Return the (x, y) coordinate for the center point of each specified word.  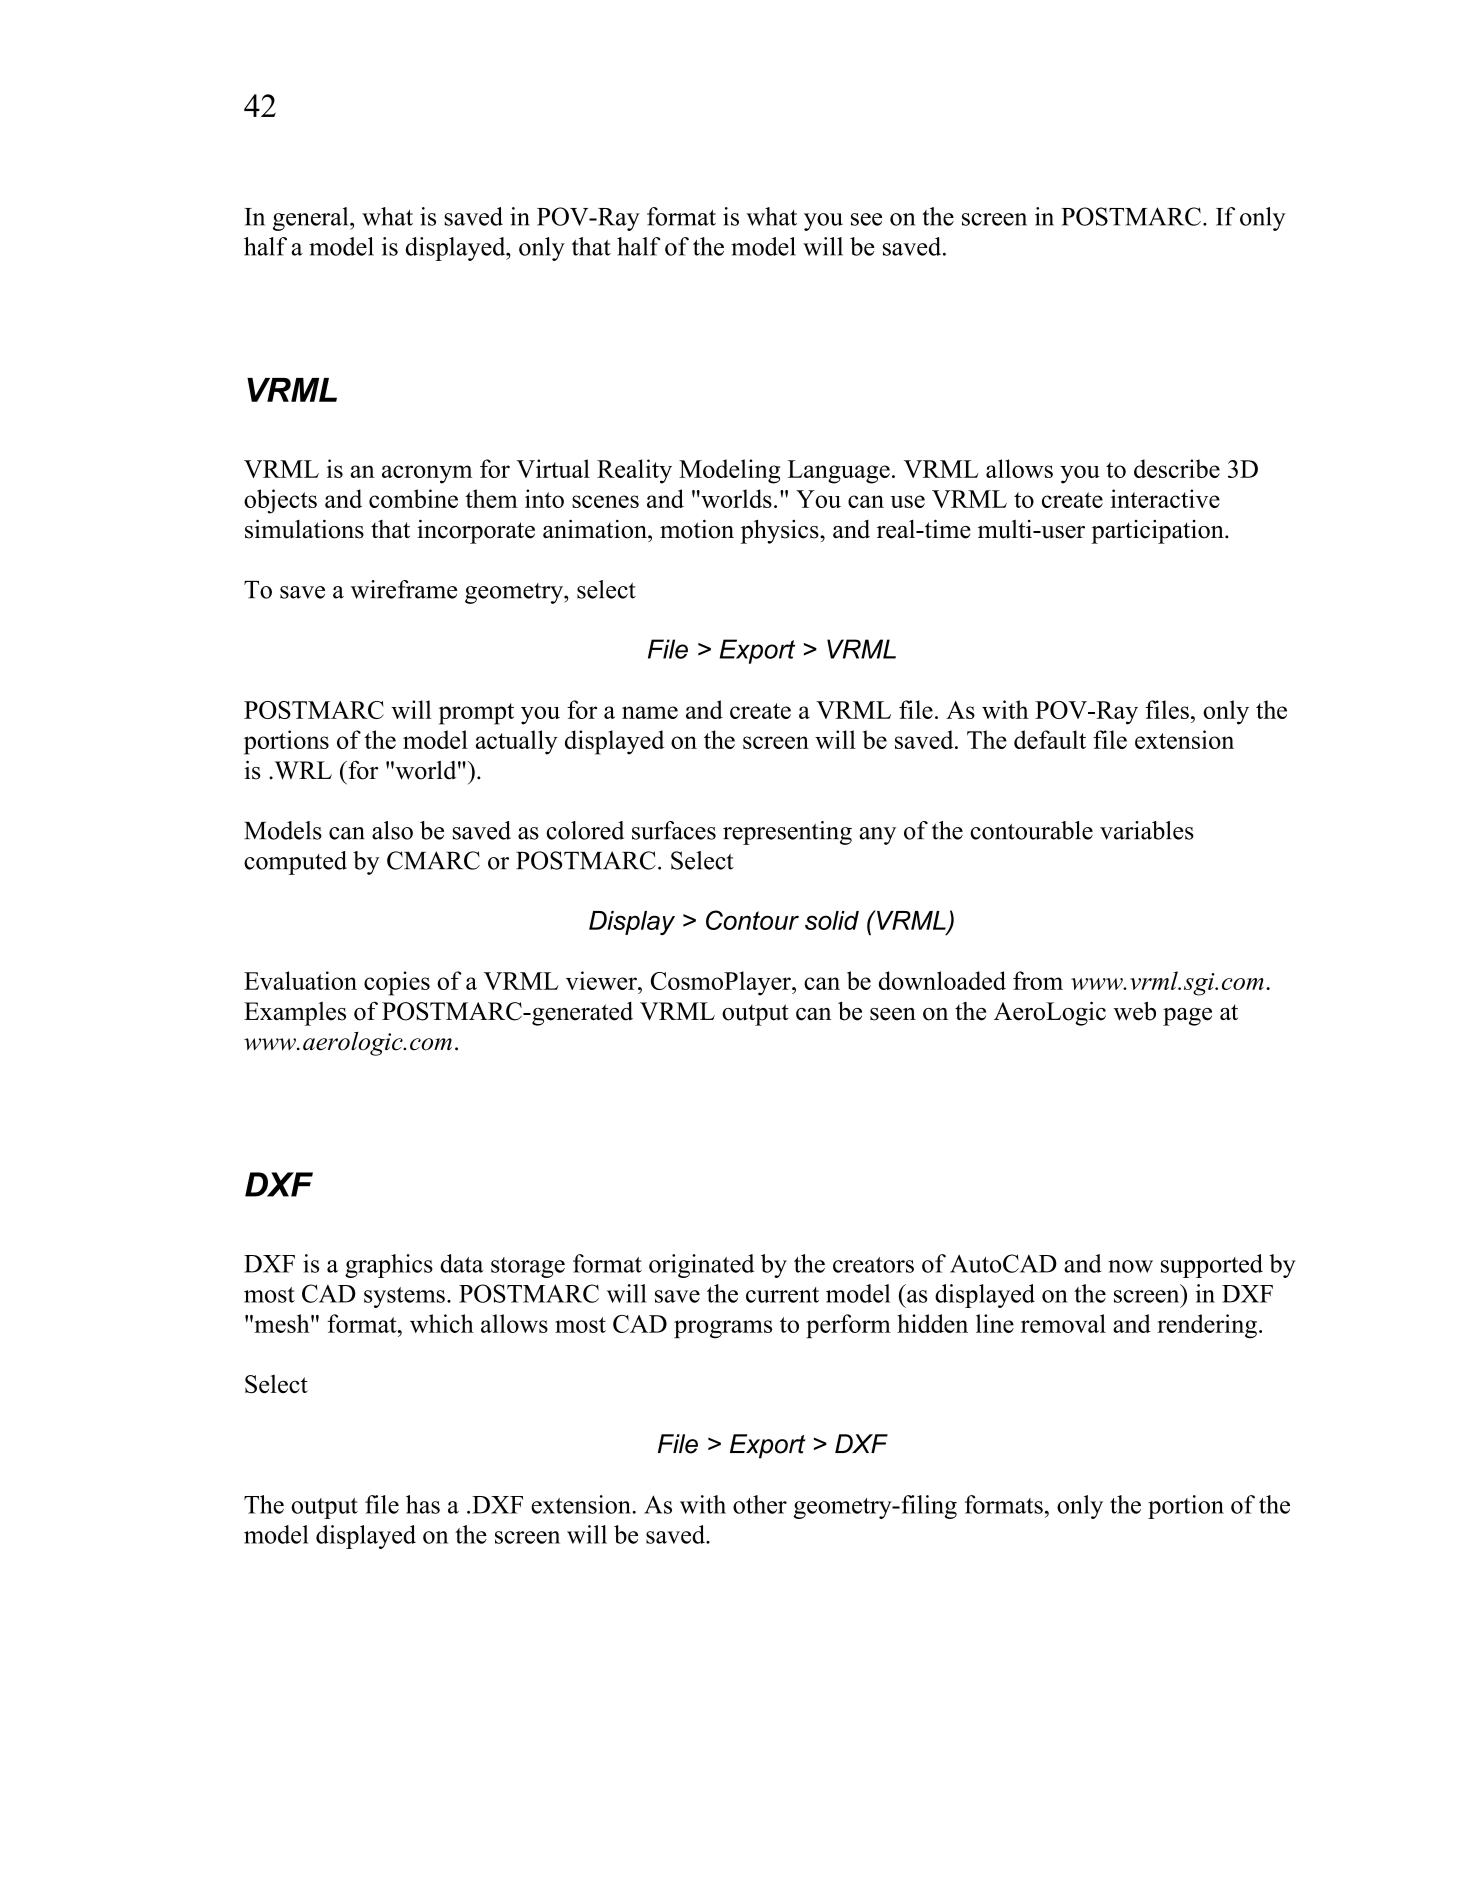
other (760, 1504)
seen (893, 1014)
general (312, 219)
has (423, 1504)
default (1050, 739)
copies (397, 983)
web (1134, 1011)
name (650, 712)
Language (839, 472)
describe (1177, 468)
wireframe (404, 589)
